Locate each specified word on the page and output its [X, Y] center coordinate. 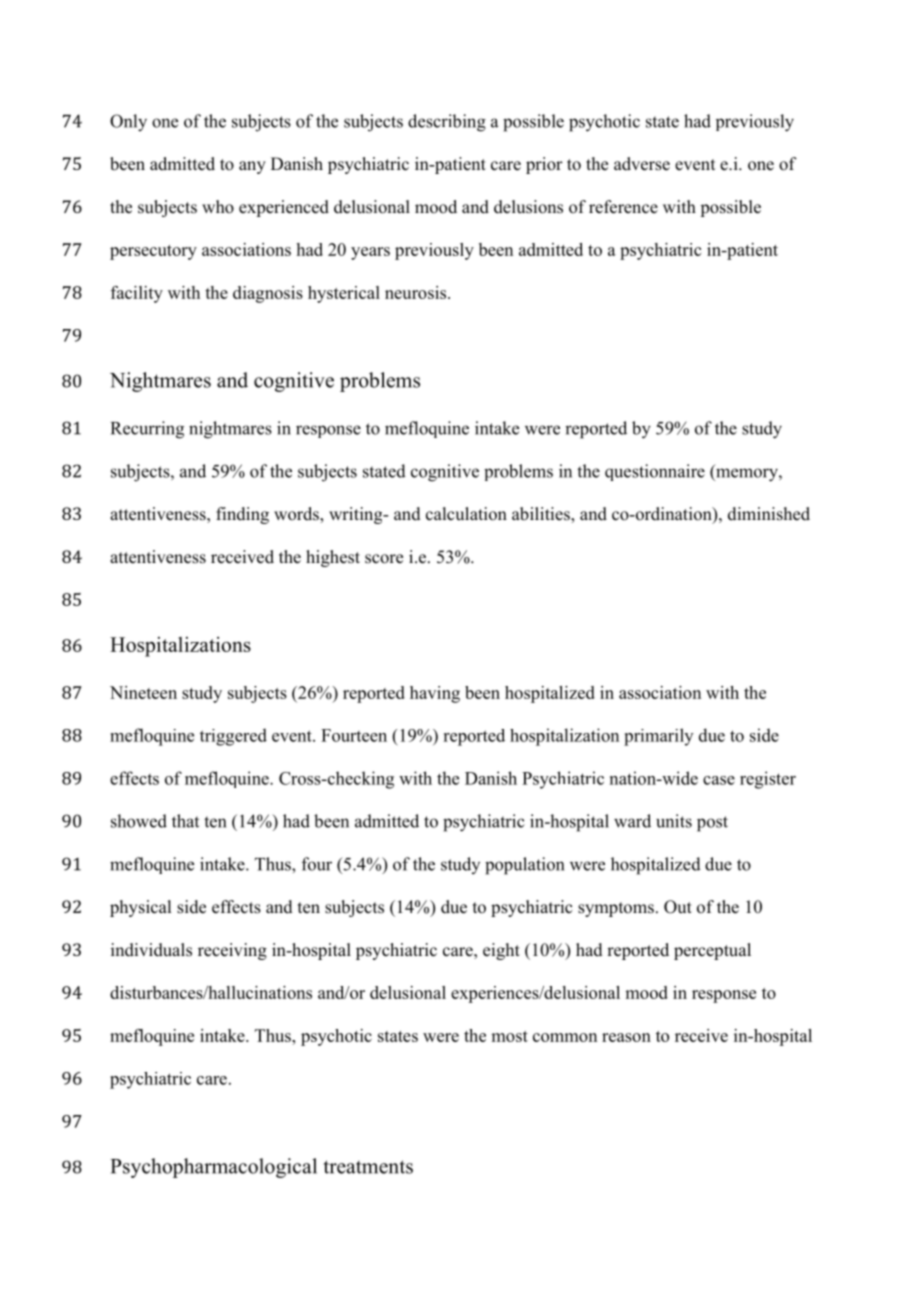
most [509, 1036]
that [185, 821]
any [252, 167]
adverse [642, 164]
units [674, 821]
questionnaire [655, 472]
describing [447, 123]
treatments [368, 1167]
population [524, 866]
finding [242, 515]
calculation [466, 514]
